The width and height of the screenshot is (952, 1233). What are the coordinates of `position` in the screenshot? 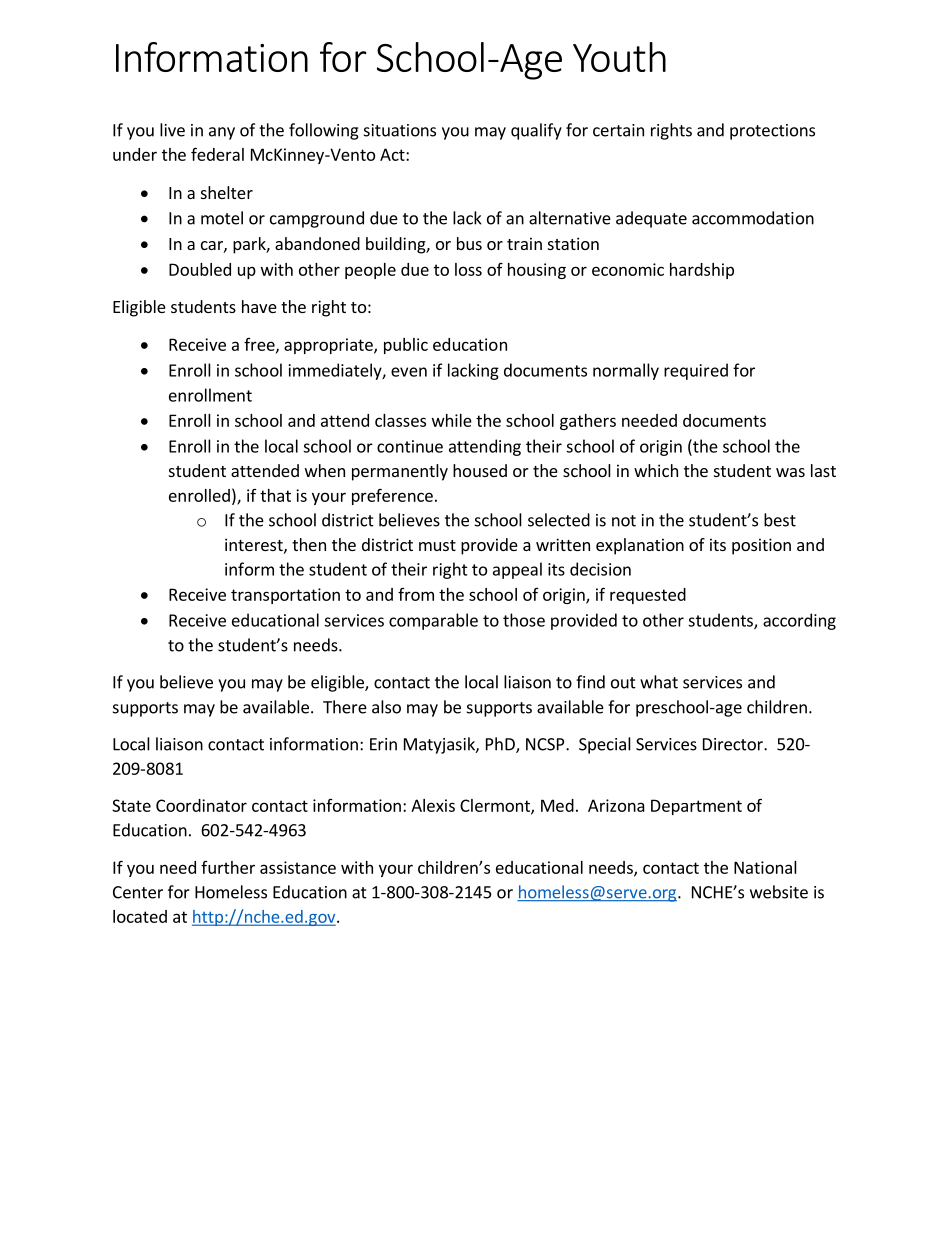 It's located at (761, 546).
